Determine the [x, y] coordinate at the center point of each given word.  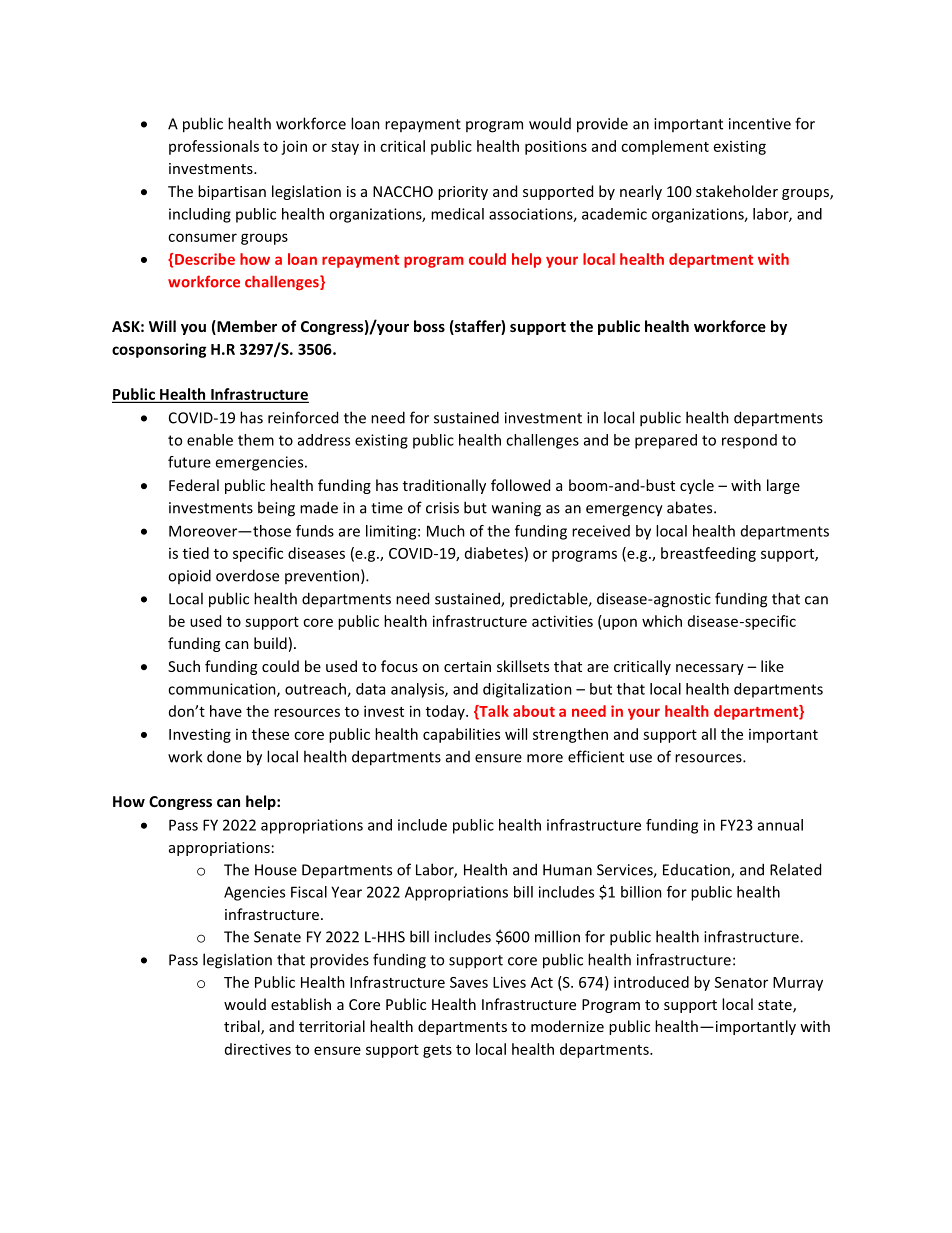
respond [749, 441]
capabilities [461, 735]
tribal [243, 1027]
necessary [710, 669]
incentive [760, 124]
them [256, 440]
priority [463, 193]
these [270, 734]
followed [520, 485]
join [294, 147]
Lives [509, 982]
